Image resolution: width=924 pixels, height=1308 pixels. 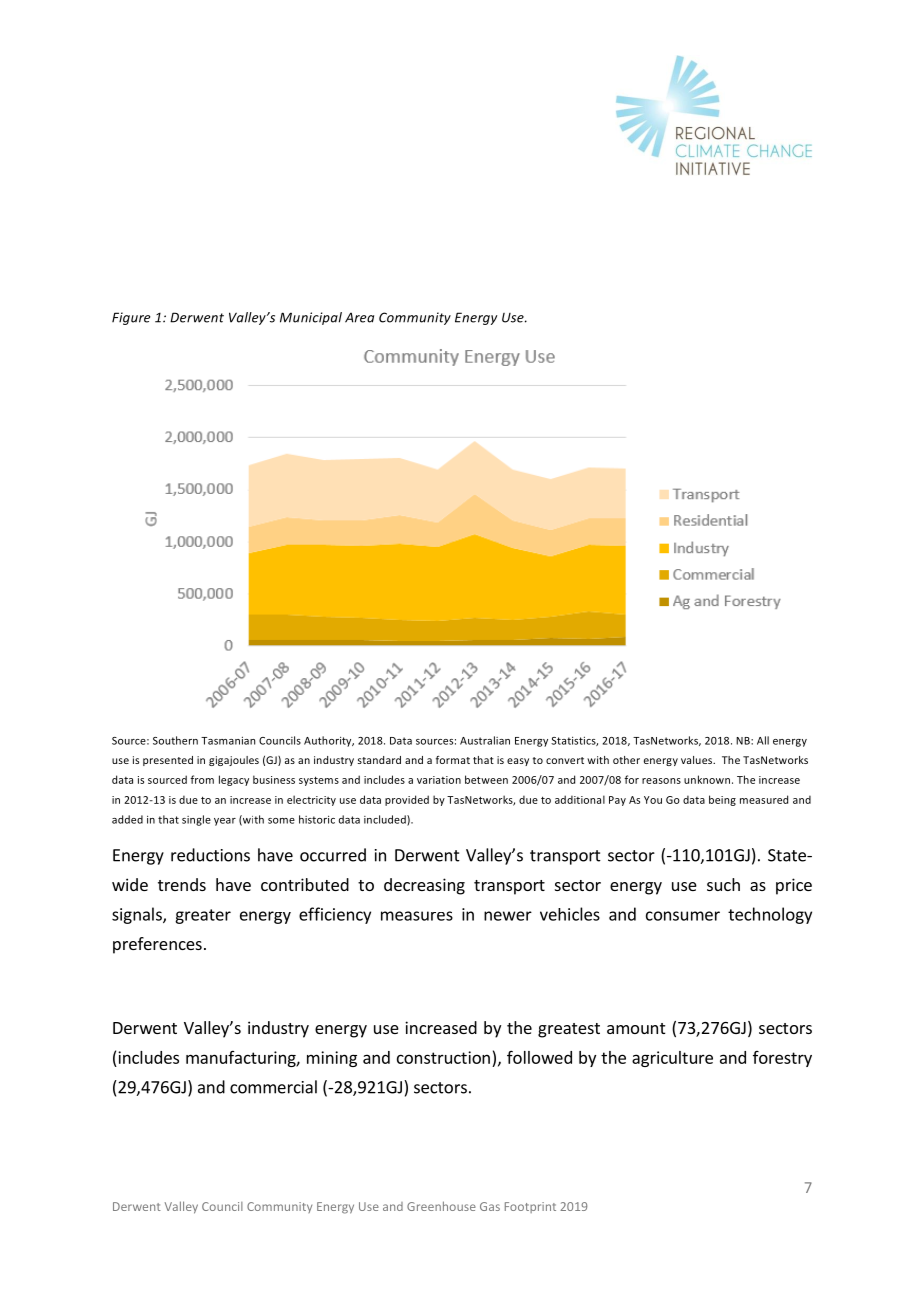 I want to click on Figure, so click(x=131, y=318).
